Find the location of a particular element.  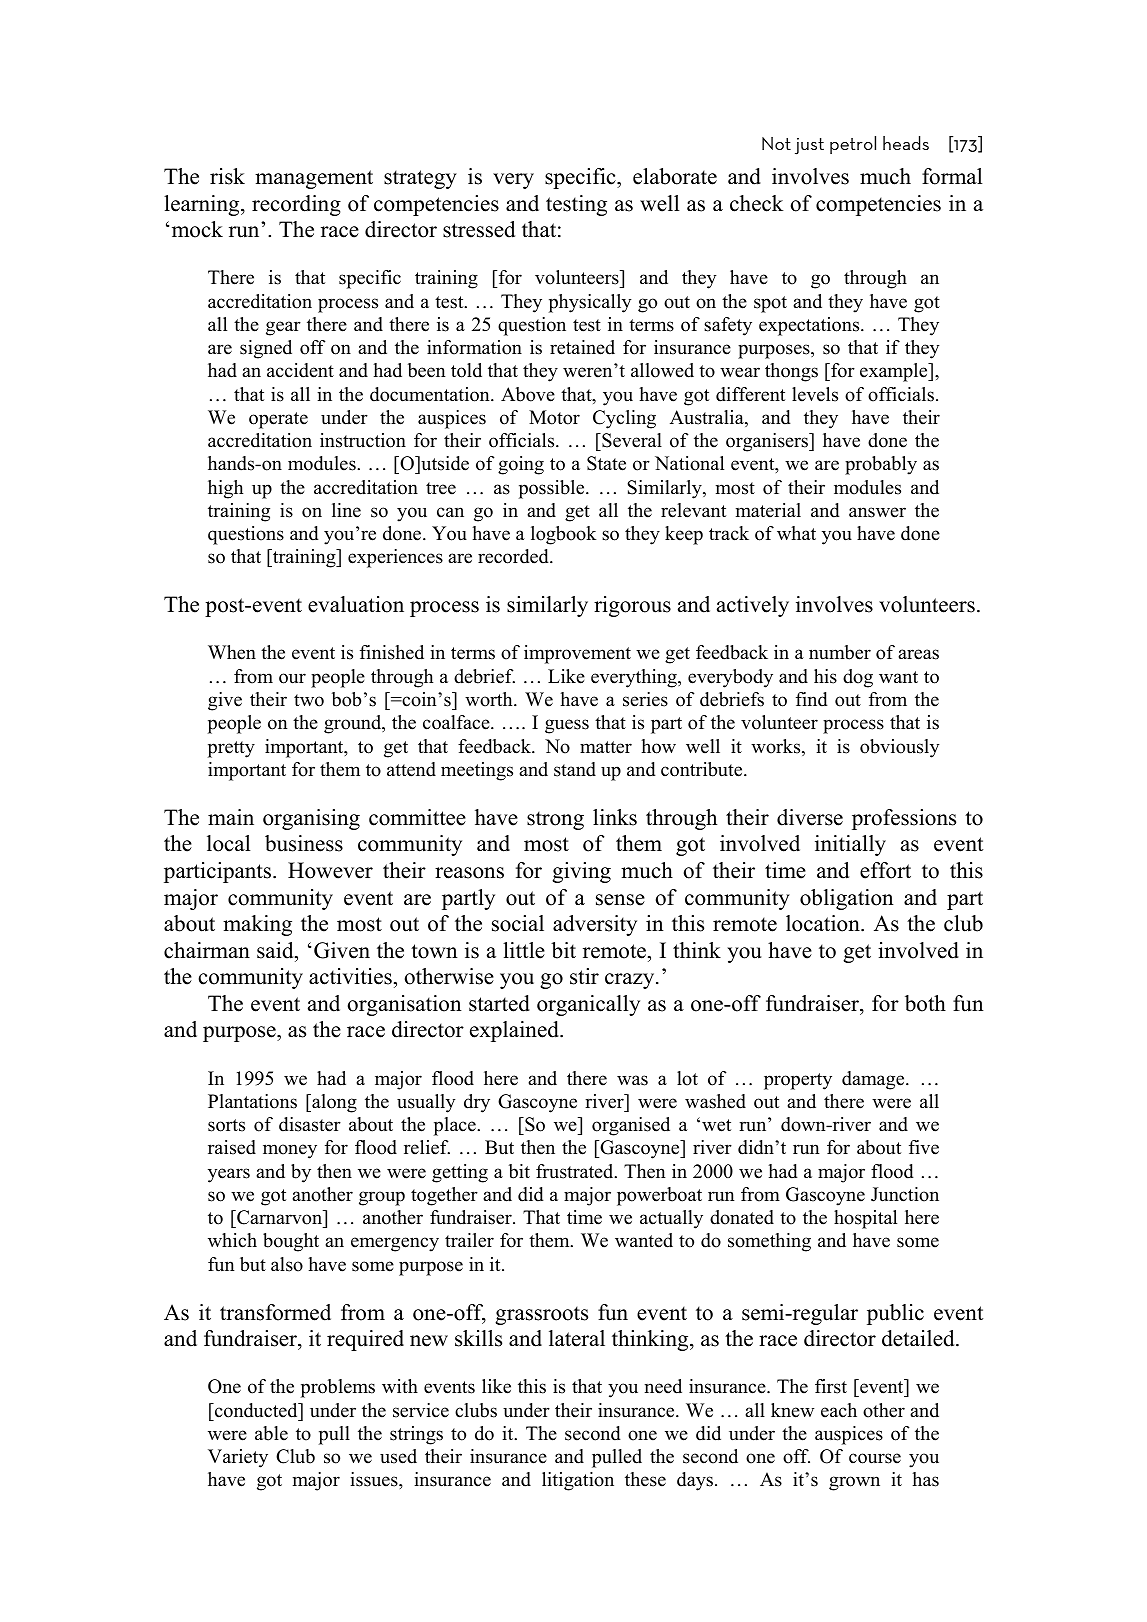

able is located at coordinates (271, 1433).
